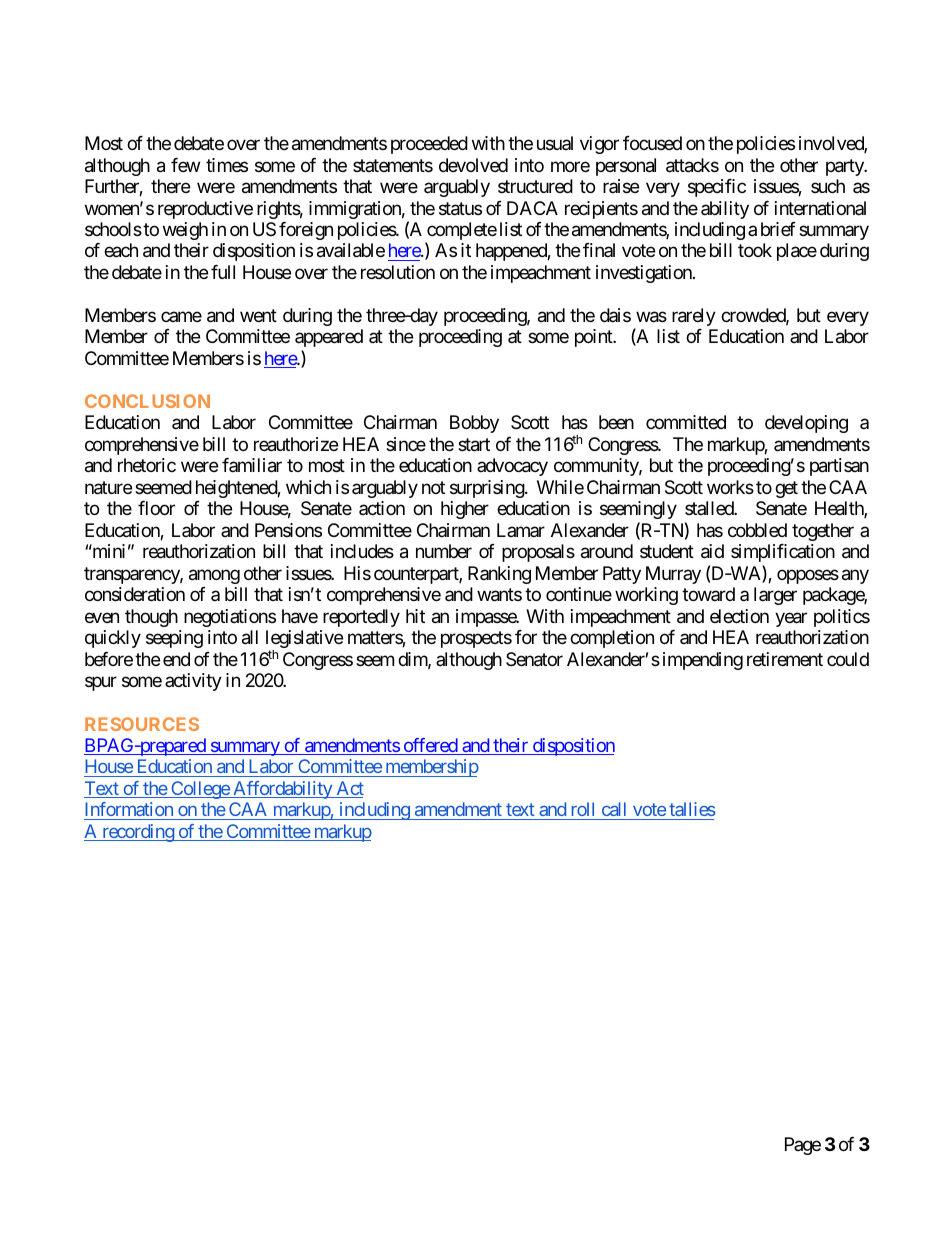  I want to click on Bobby, so click(474, 424).
